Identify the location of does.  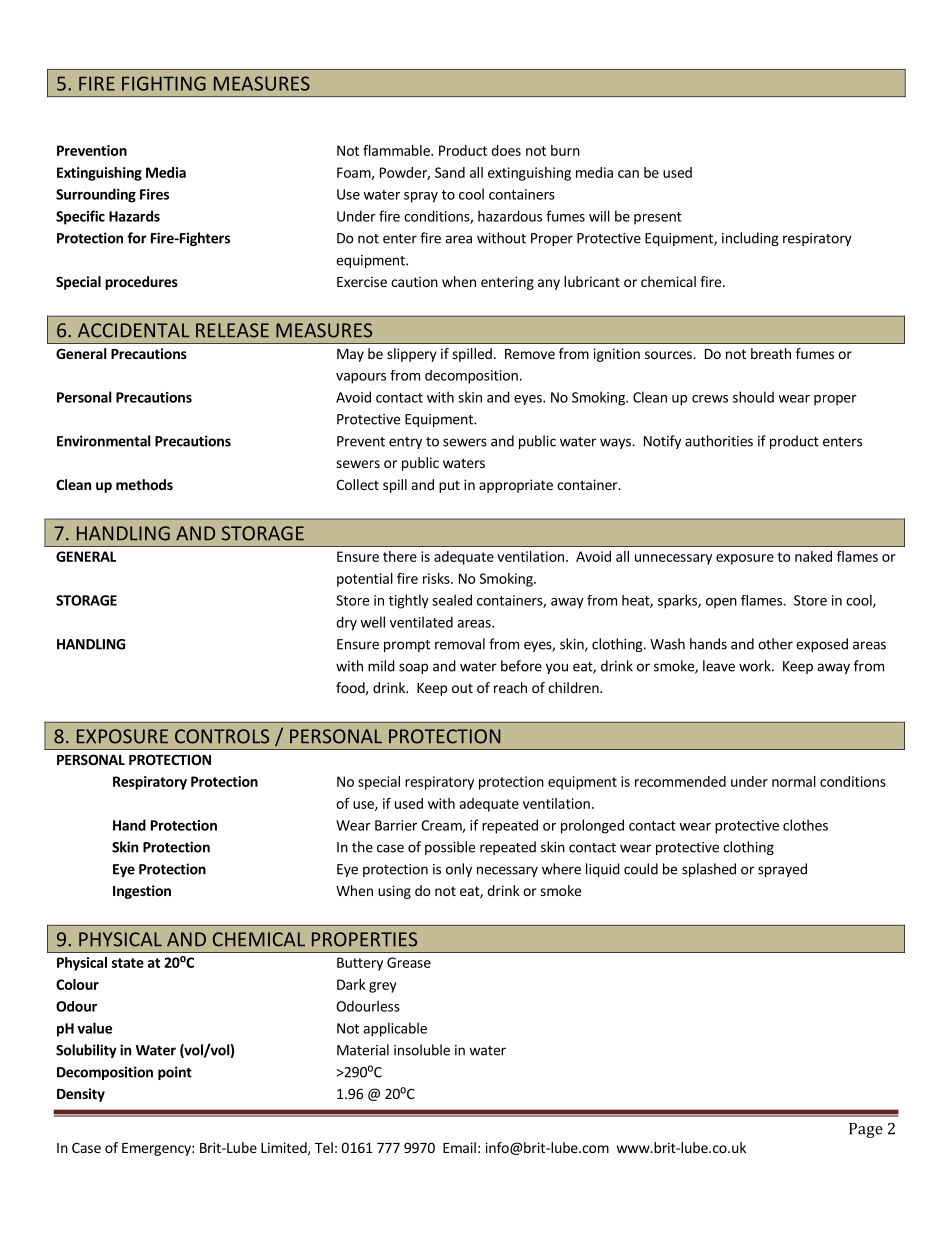
(506, 150).
